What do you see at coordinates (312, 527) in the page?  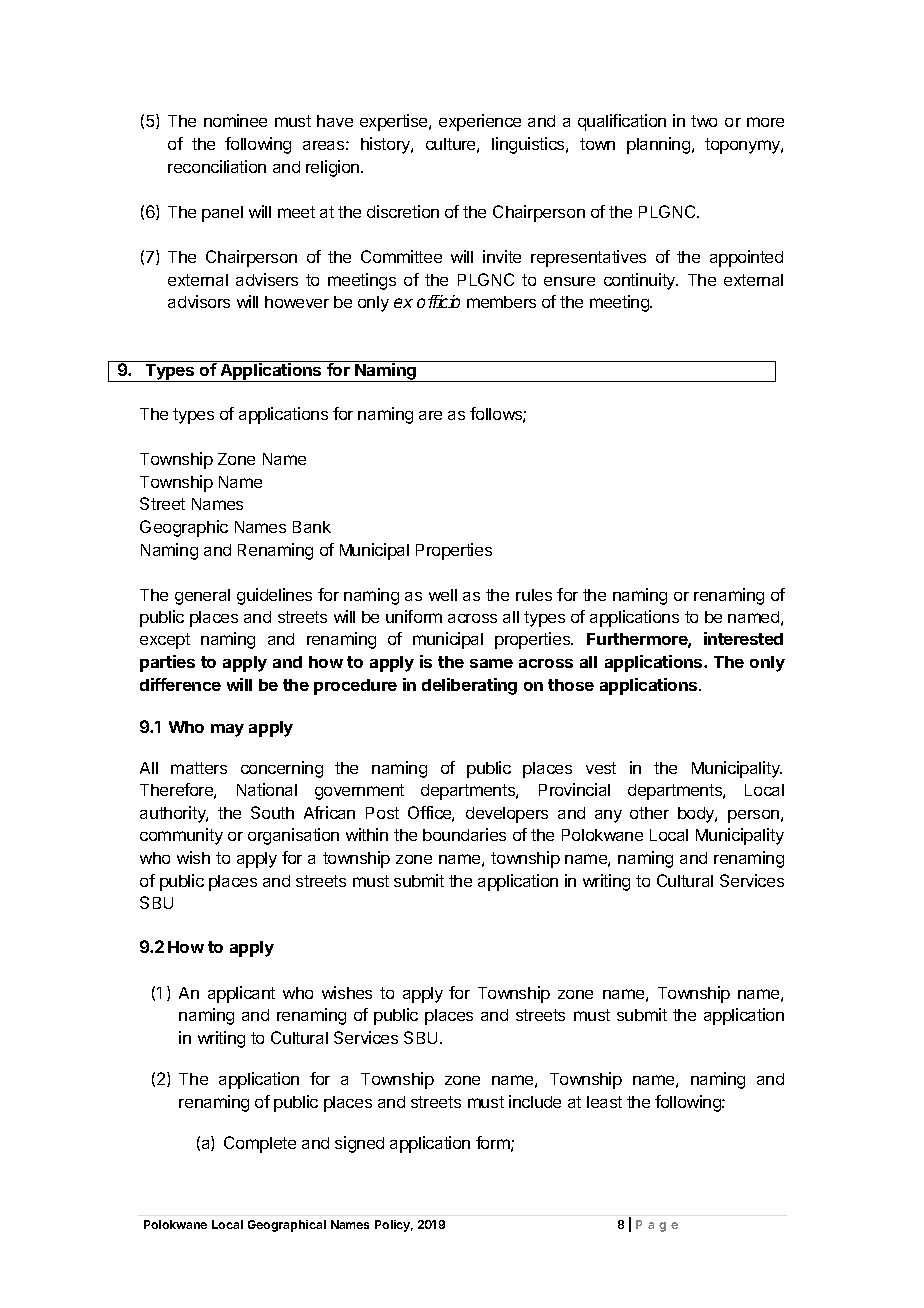 I see `Bank` at bounding box center [312, 527].
